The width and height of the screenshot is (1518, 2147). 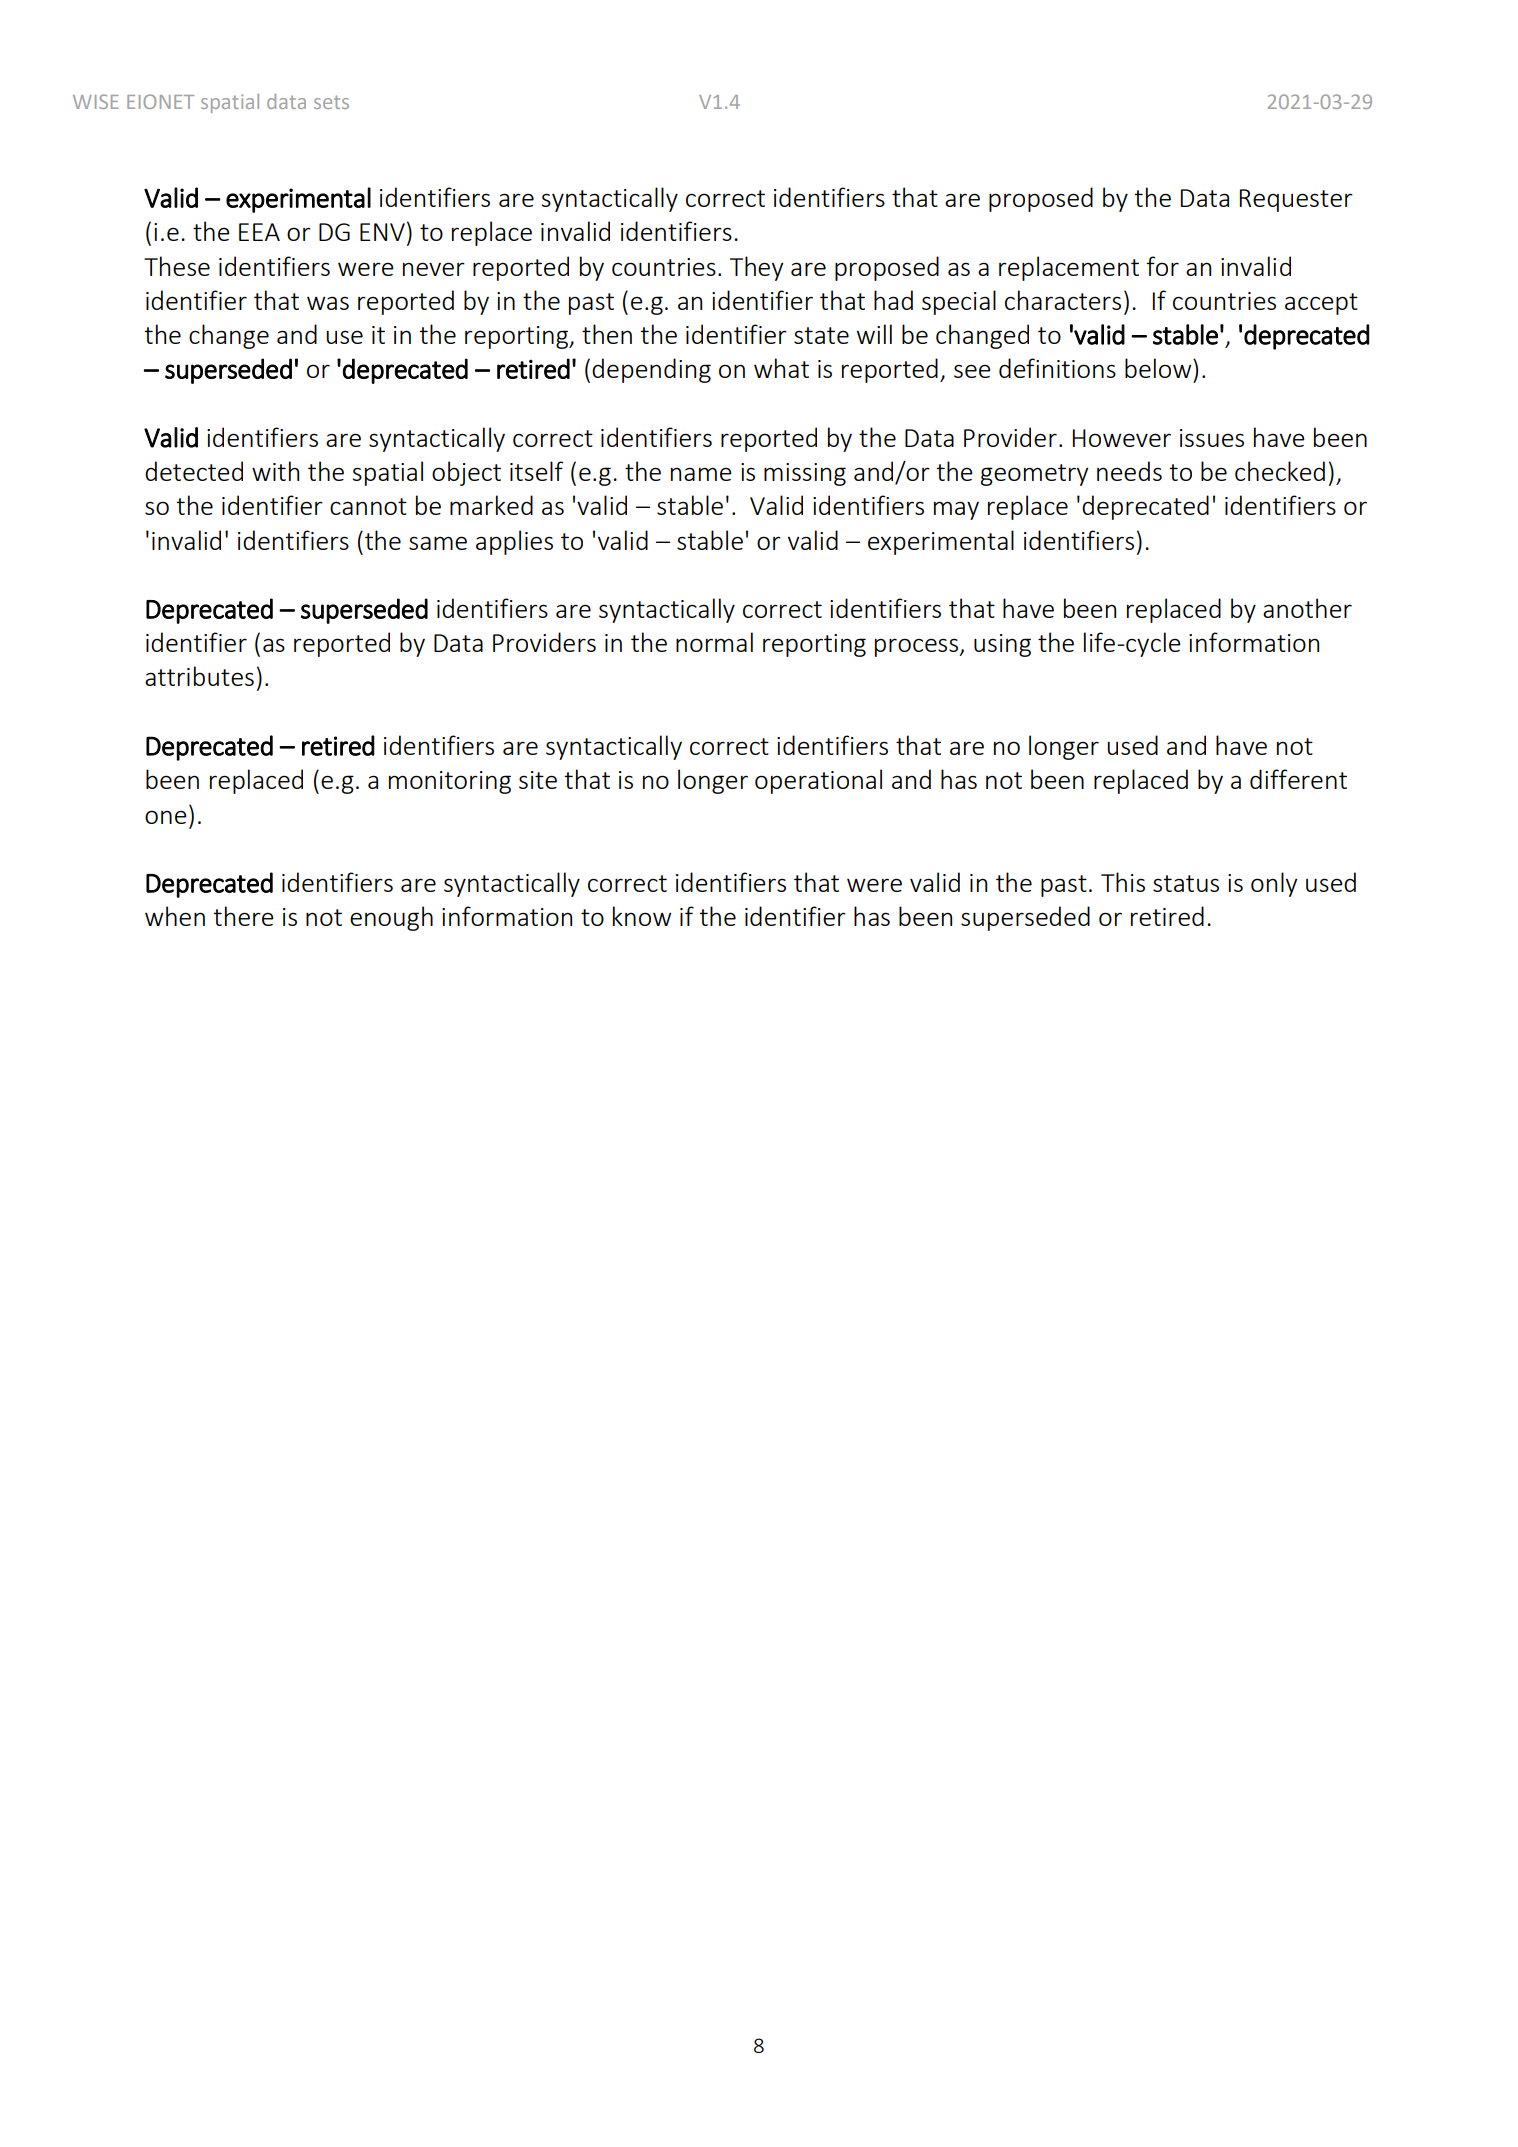 I want to click on with, so click(x=275, y=471).
